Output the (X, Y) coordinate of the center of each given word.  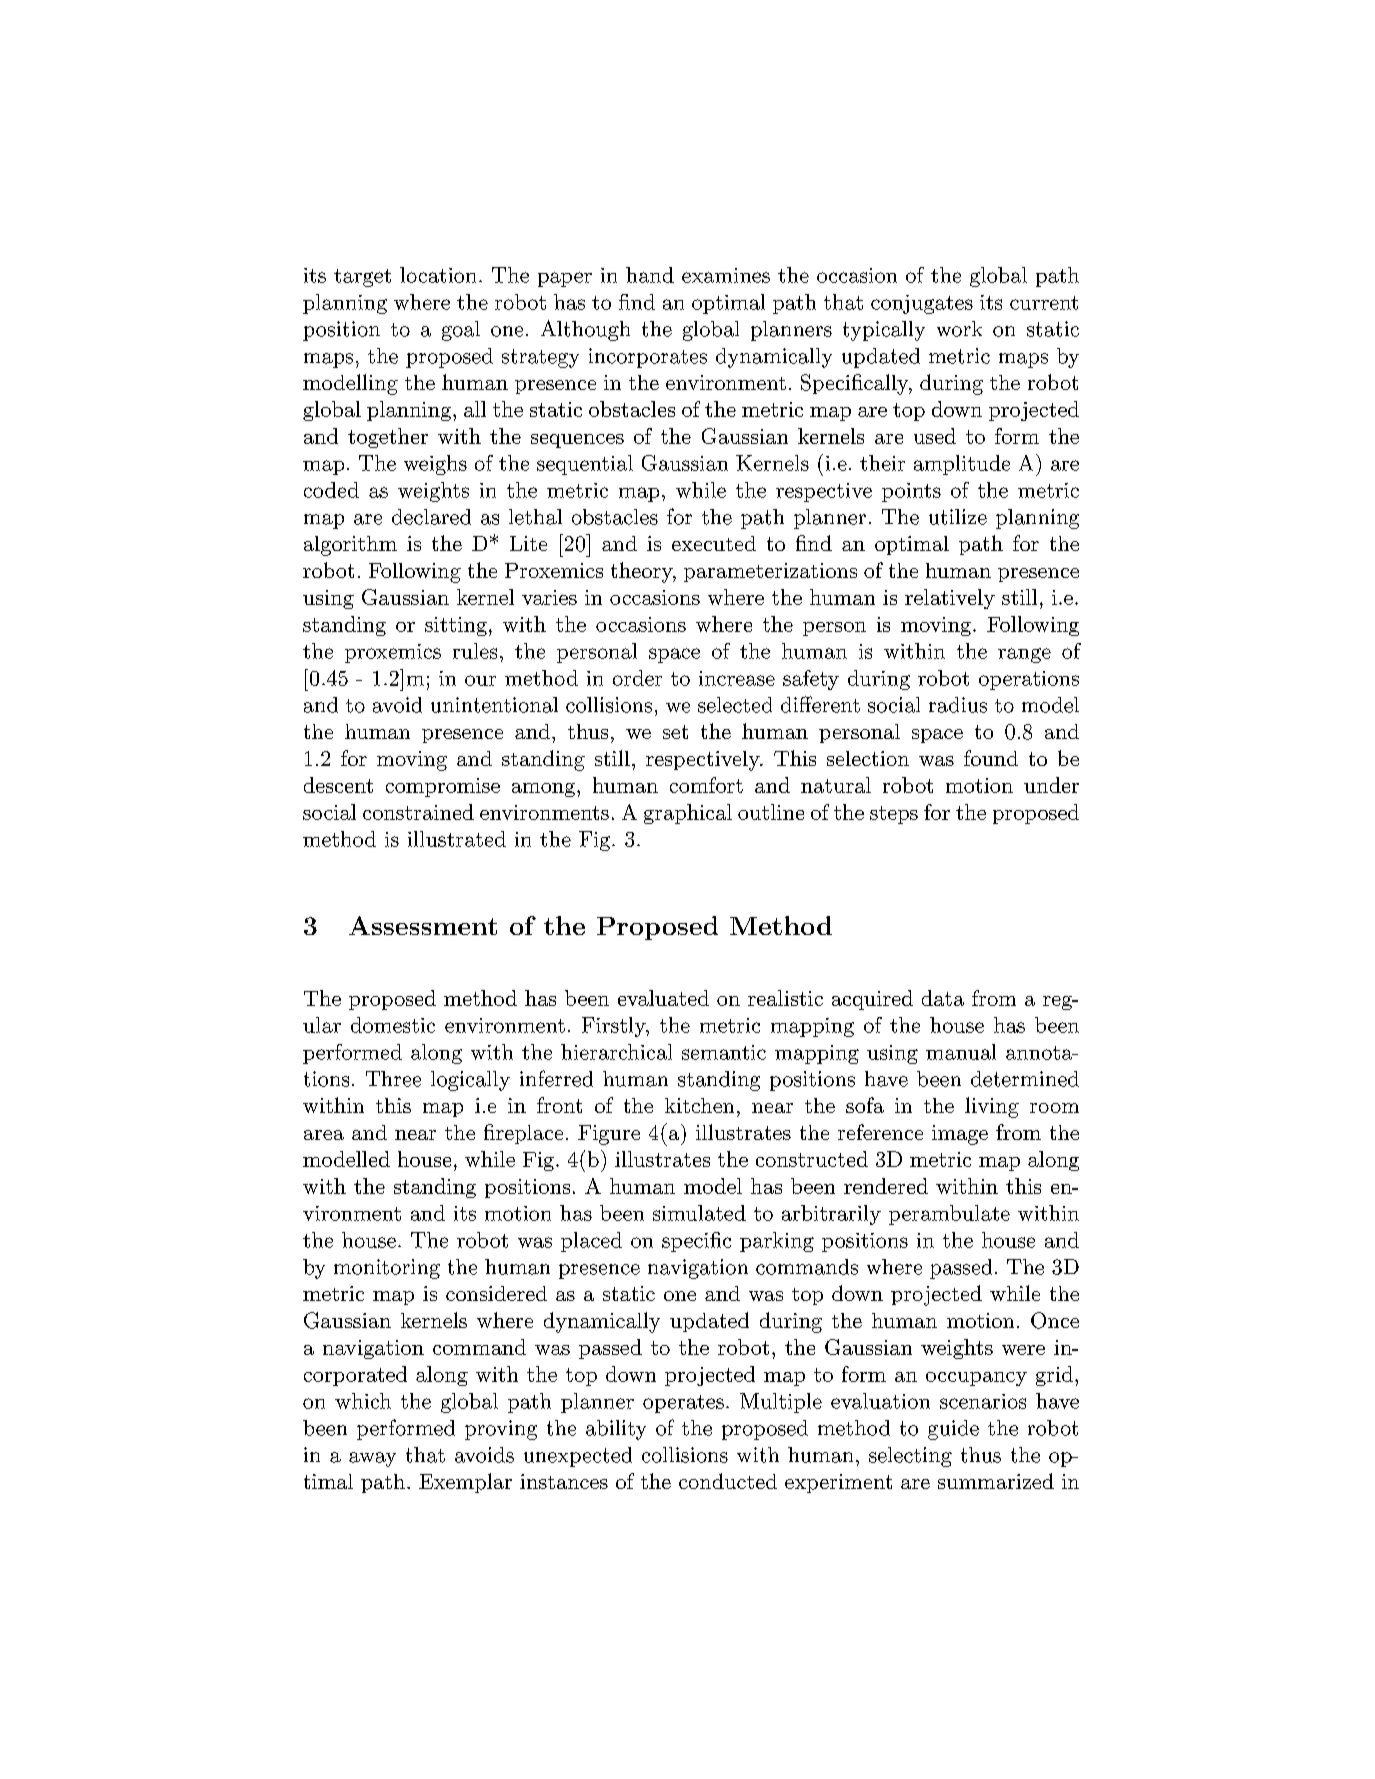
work (959, 329)
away (372, 1459)
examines (726, 275)
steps (894, 815)
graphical (688, 814)
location (438, 275)
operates (683, 1404)
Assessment (423, 925)
